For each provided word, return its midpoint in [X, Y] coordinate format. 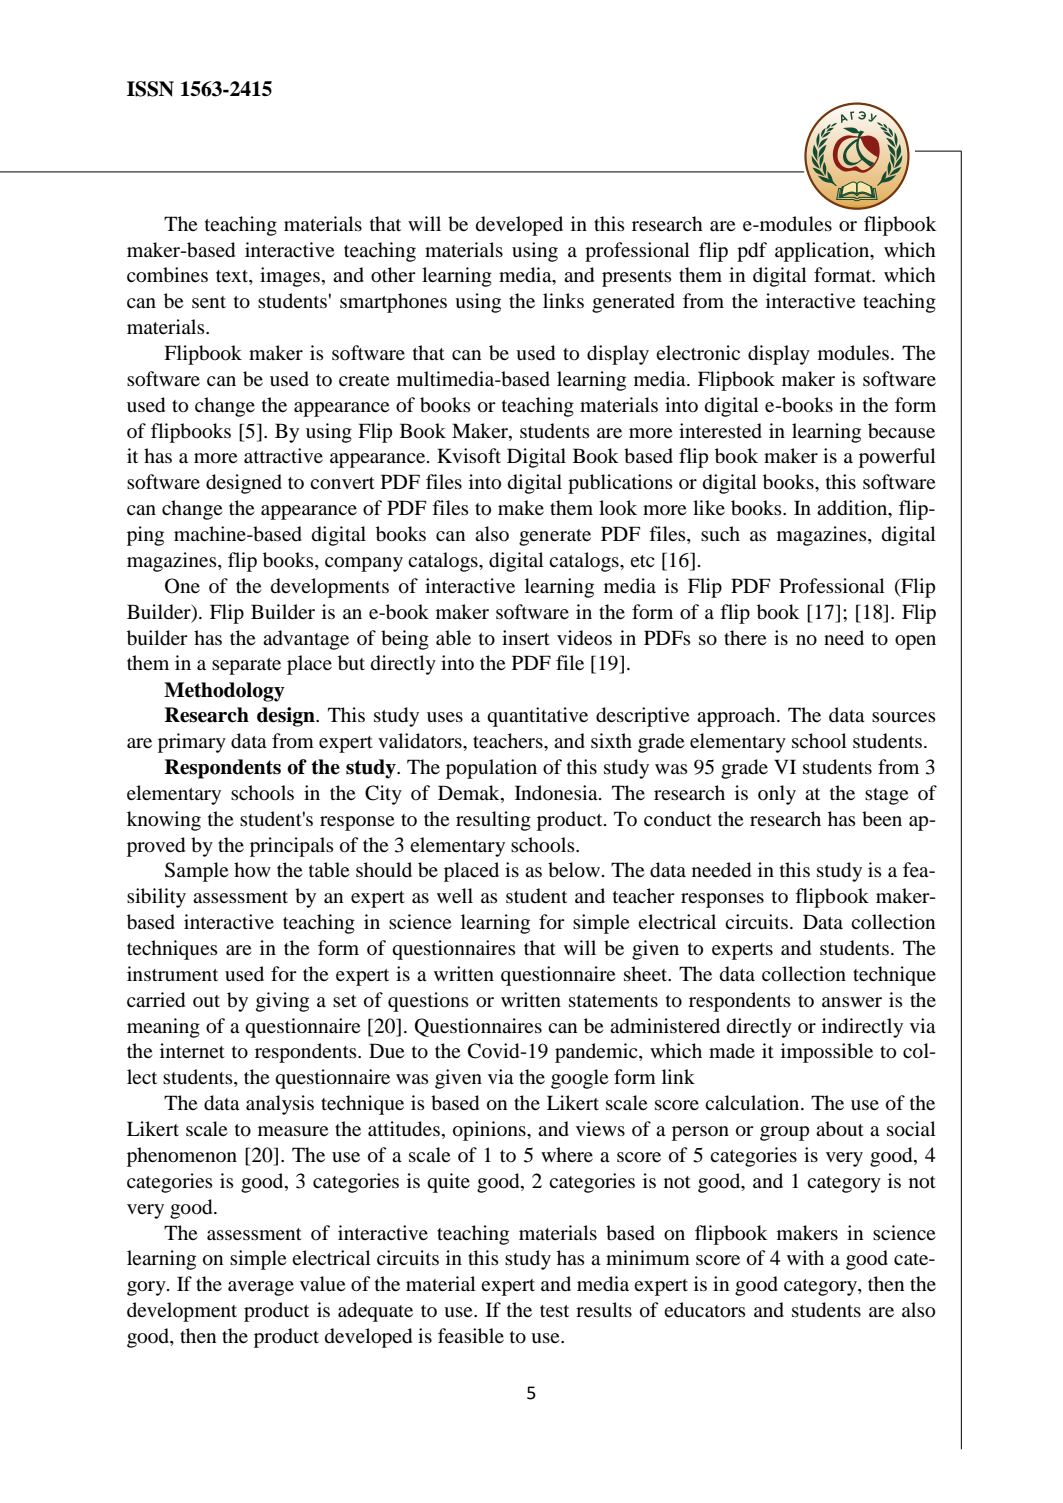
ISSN [150, 89]
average [261, 1288]
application [823, 252]
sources [904, 717]
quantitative [537, 717]
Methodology [224, 692]
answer [852, 1002]
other [393, 275]
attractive [283, 455]
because [901, 431]
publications [620, 484]
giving [282, 1002]
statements [613, 1001]
